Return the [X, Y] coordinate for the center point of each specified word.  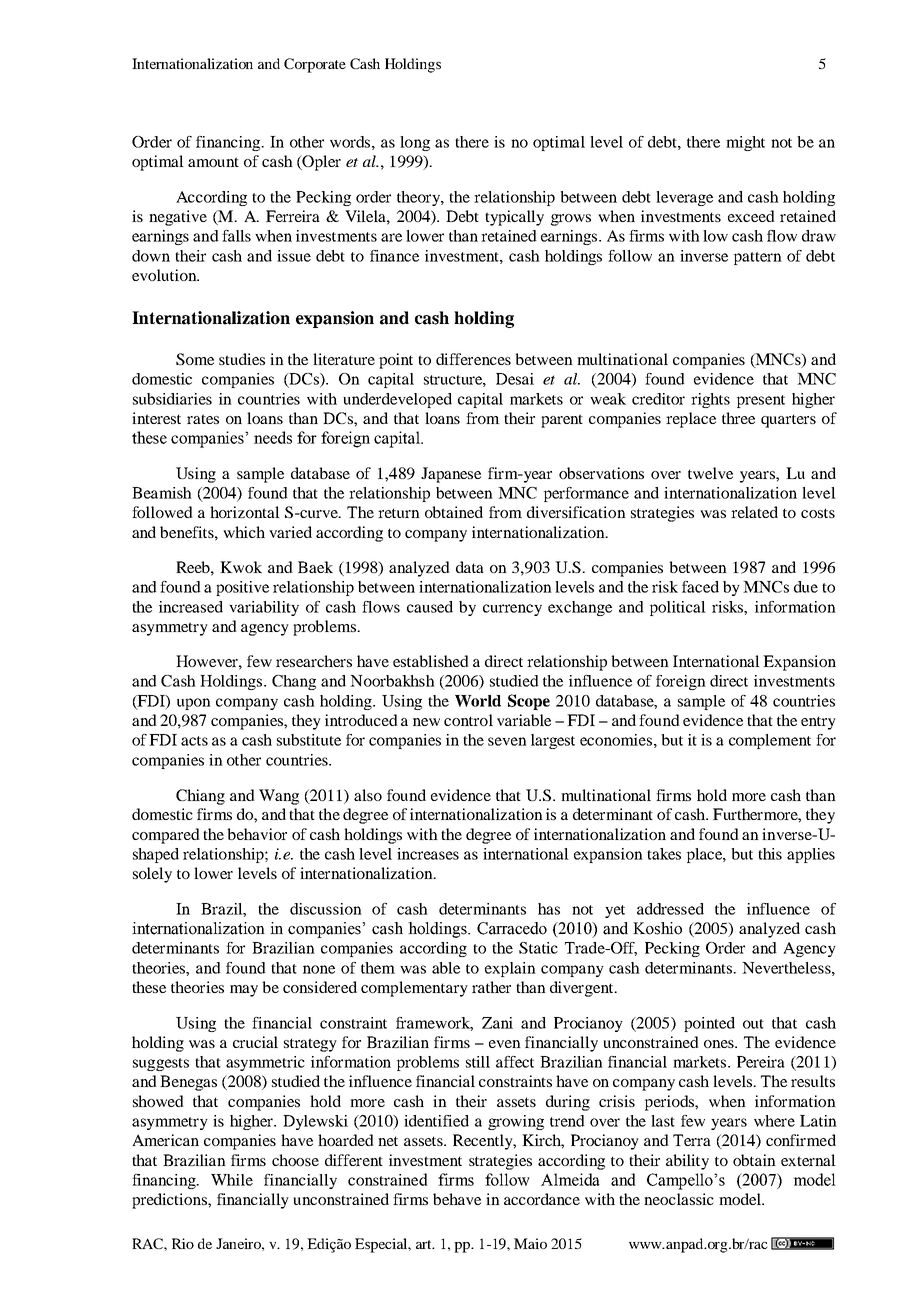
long [415, 143]
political [678, 608]
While [232, 1180]
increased [191, 607]
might [745, 143]
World [478, 701]
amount [213, 162]
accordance [542, 1199]
